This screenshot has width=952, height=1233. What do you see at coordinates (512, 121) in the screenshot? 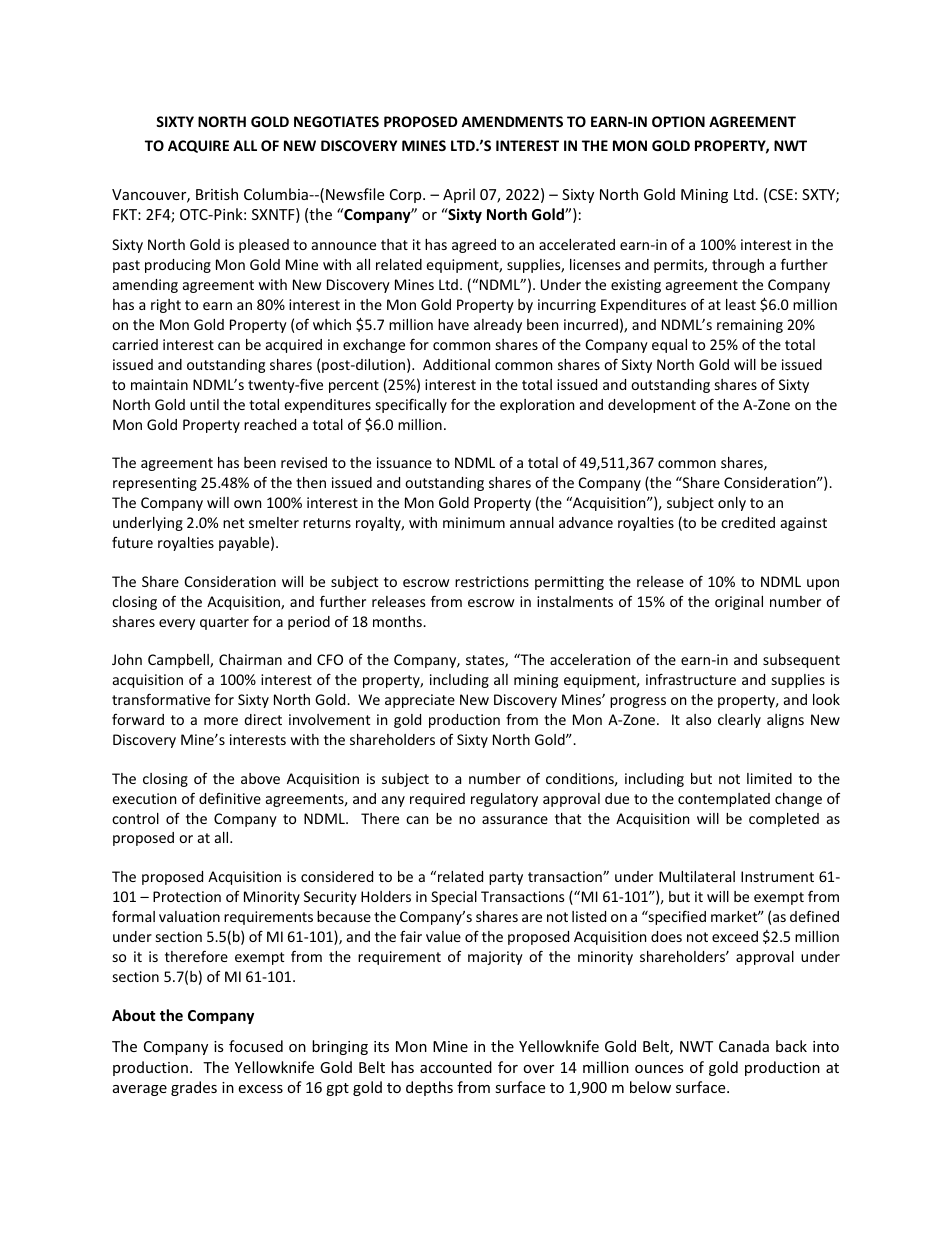
I see `AMENDMENTS` at bounding box center [512, 121].
